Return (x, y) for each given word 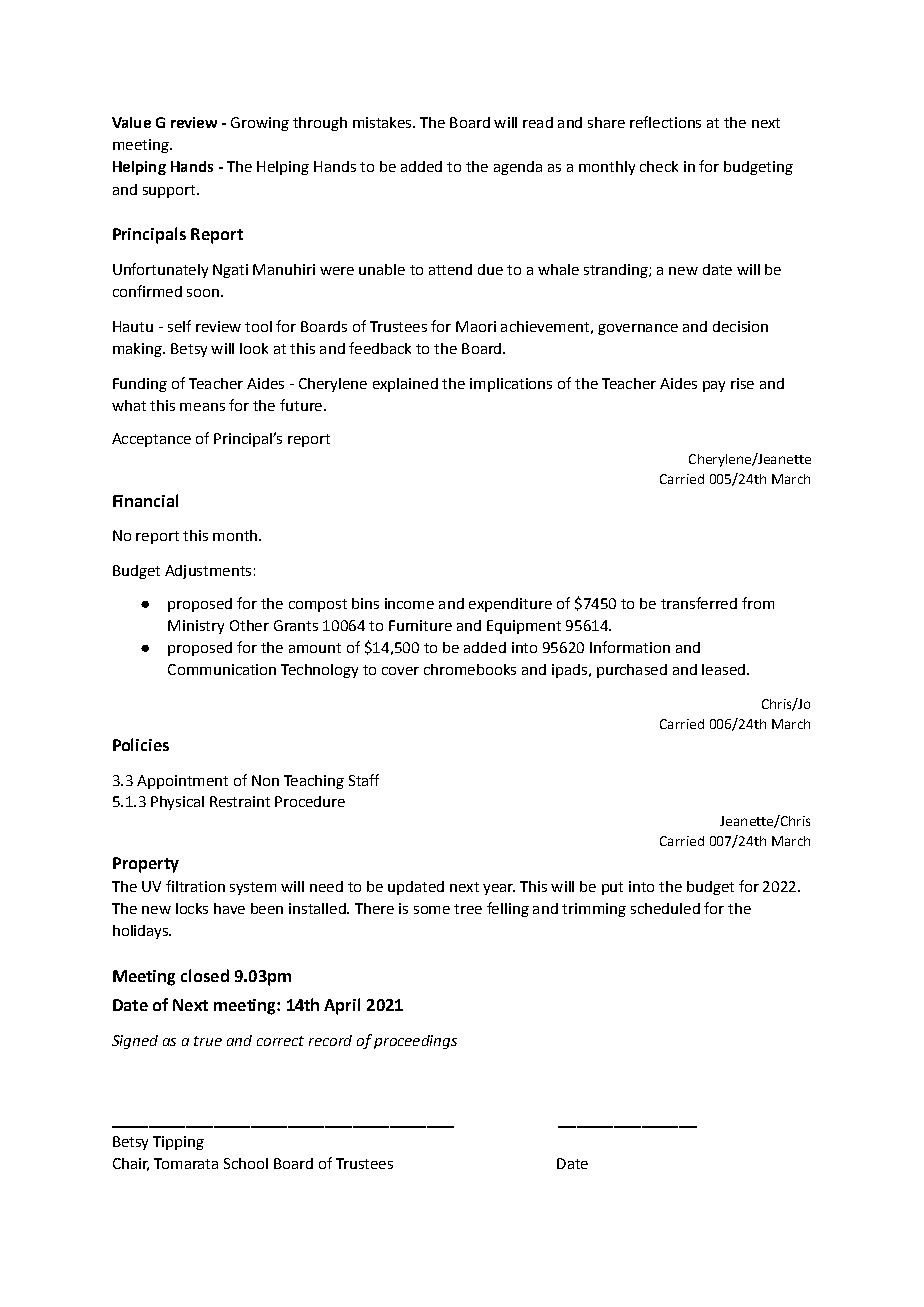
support (170, 191)
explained (405, 385)
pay (714, 386)
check (659, 166)
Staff (364, 780)
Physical (177, 803)
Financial (145, 500)
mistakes (383, 122)
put (612, 888)
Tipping (178, 1143)
